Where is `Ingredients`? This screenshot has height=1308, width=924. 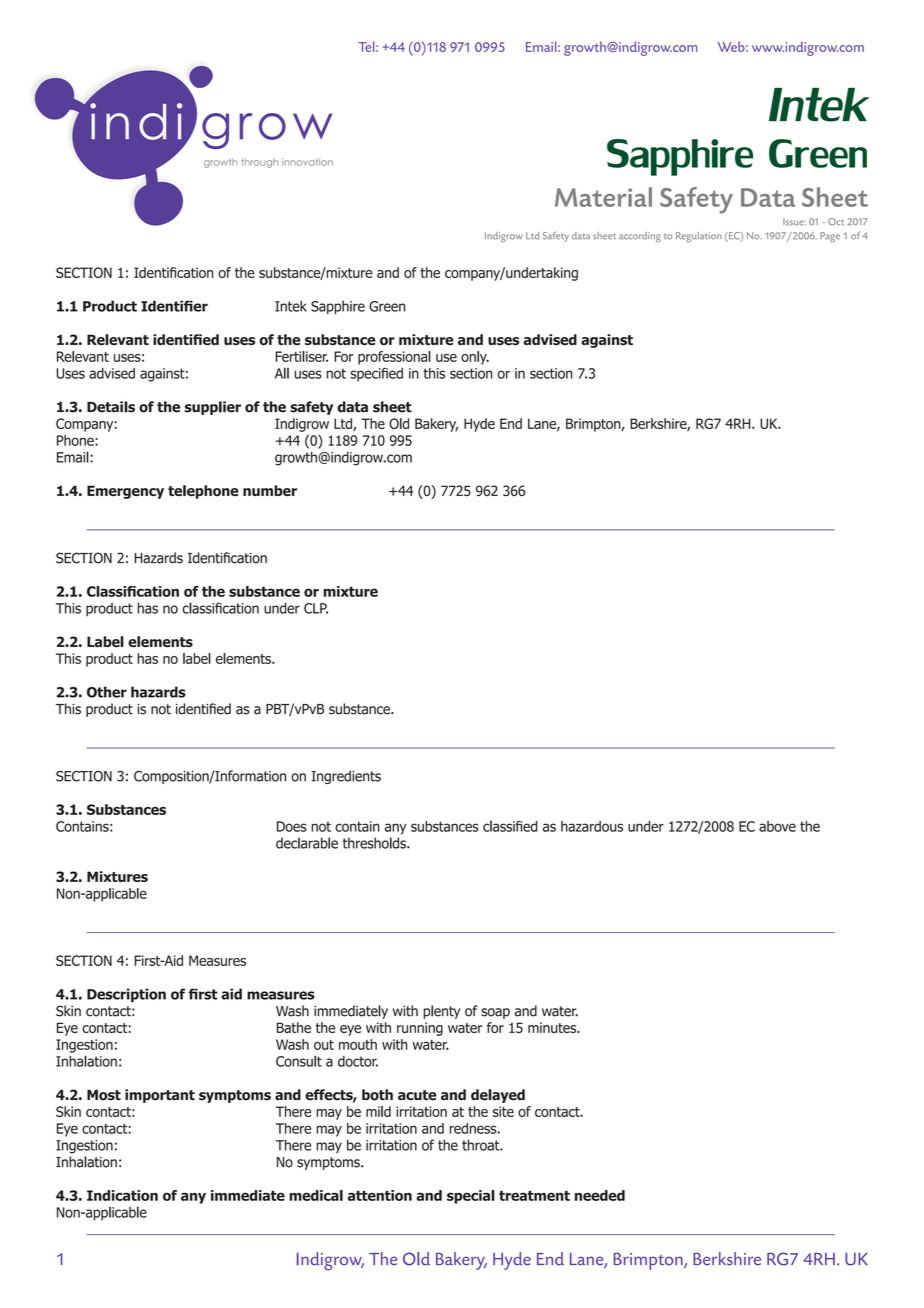
Ingredients is located at coordinates (346, 777).
